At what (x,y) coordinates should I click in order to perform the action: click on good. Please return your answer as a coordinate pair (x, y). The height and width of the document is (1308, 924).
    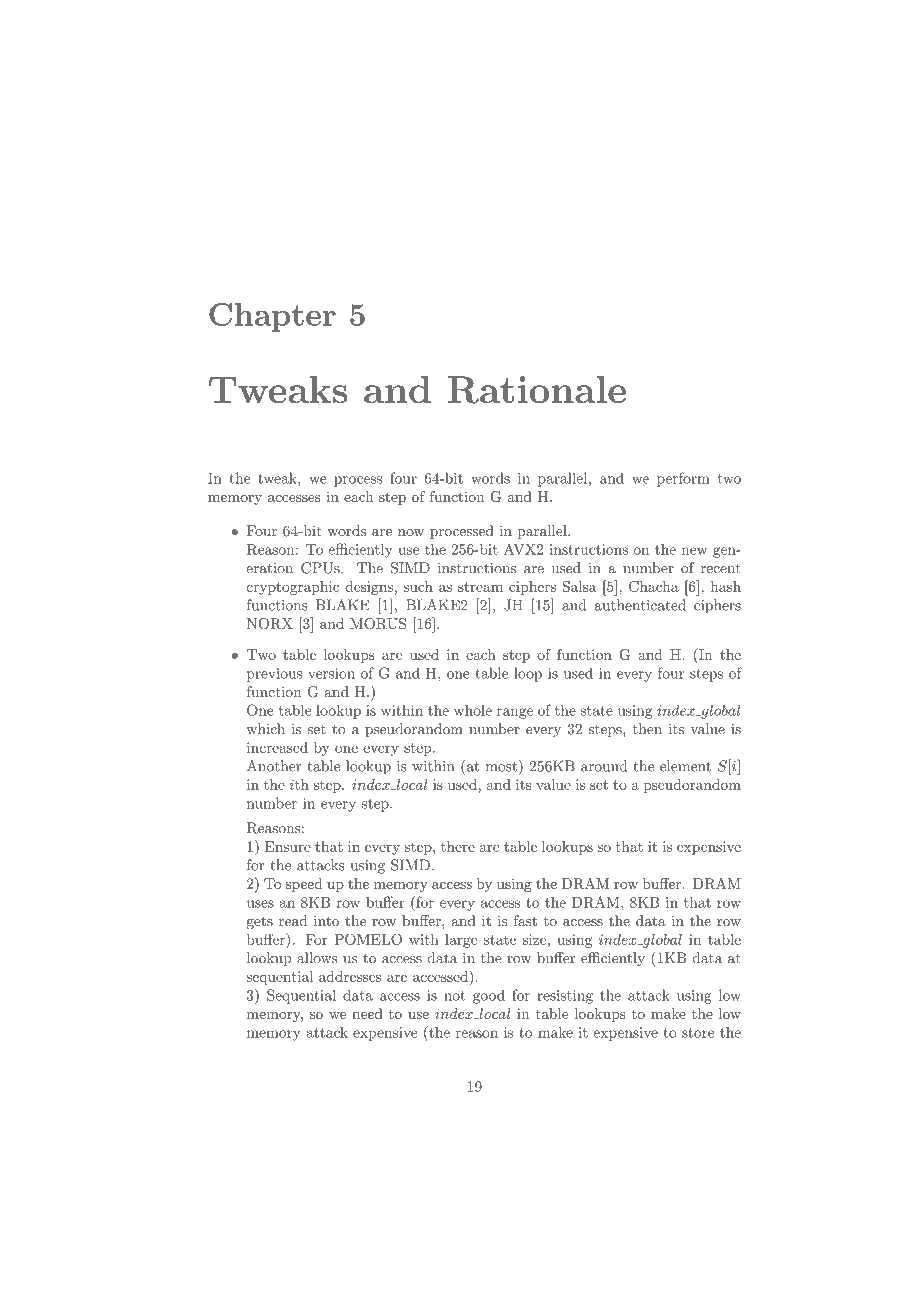
    Looking at the image, I should click on (489, 996).
